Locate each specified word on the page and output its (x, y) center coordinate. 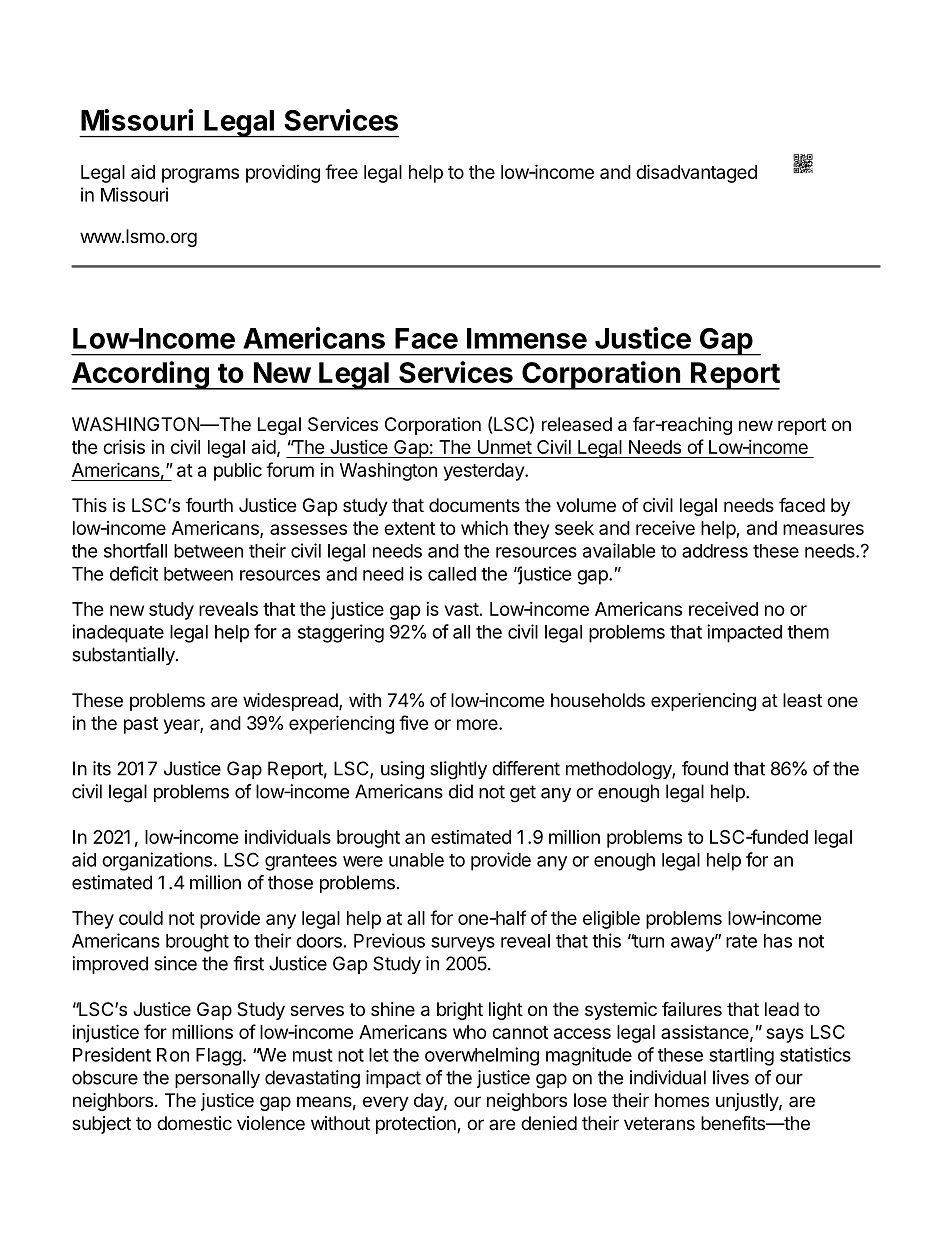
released (577, 424)
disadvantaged (696, 173)
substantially (124, 656)
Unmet (505, 447)
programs (200, 175)
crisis (124, 446)
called (452, 574)
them (808, 632)
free (341, 171)
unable (416, 860)
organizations (157, 861)
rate (741, 941)
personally (217, 1079)
